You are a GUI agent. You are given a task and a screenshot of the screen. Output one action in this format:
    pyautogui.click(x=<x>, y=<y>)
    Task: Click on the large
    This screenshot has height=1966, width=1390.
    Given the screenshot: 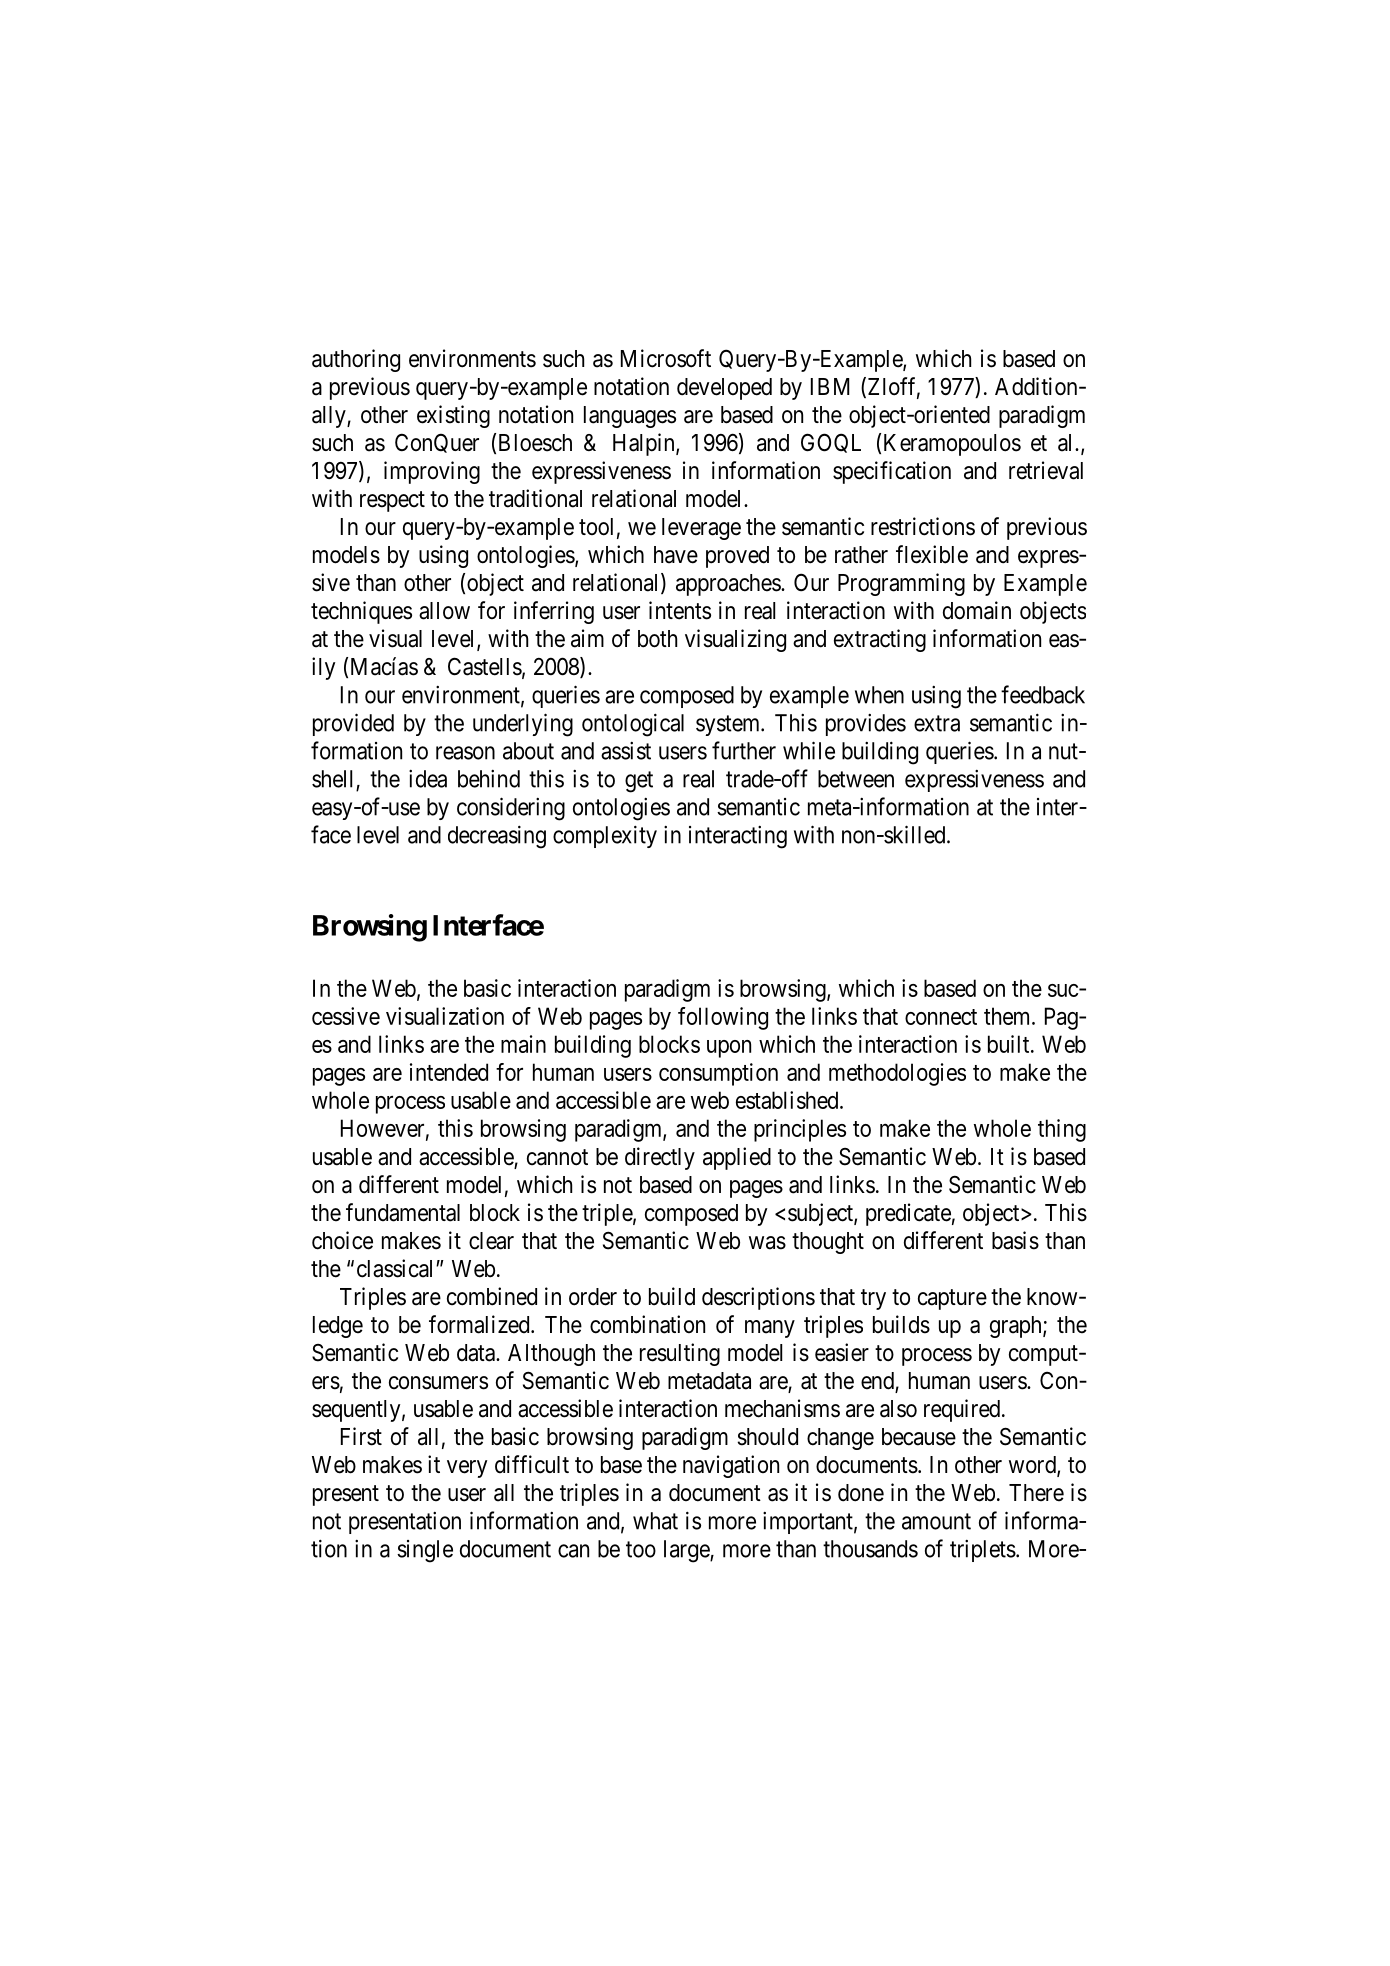 What is the action you would take?
    pyautogui.click(x=687, y=1551)
